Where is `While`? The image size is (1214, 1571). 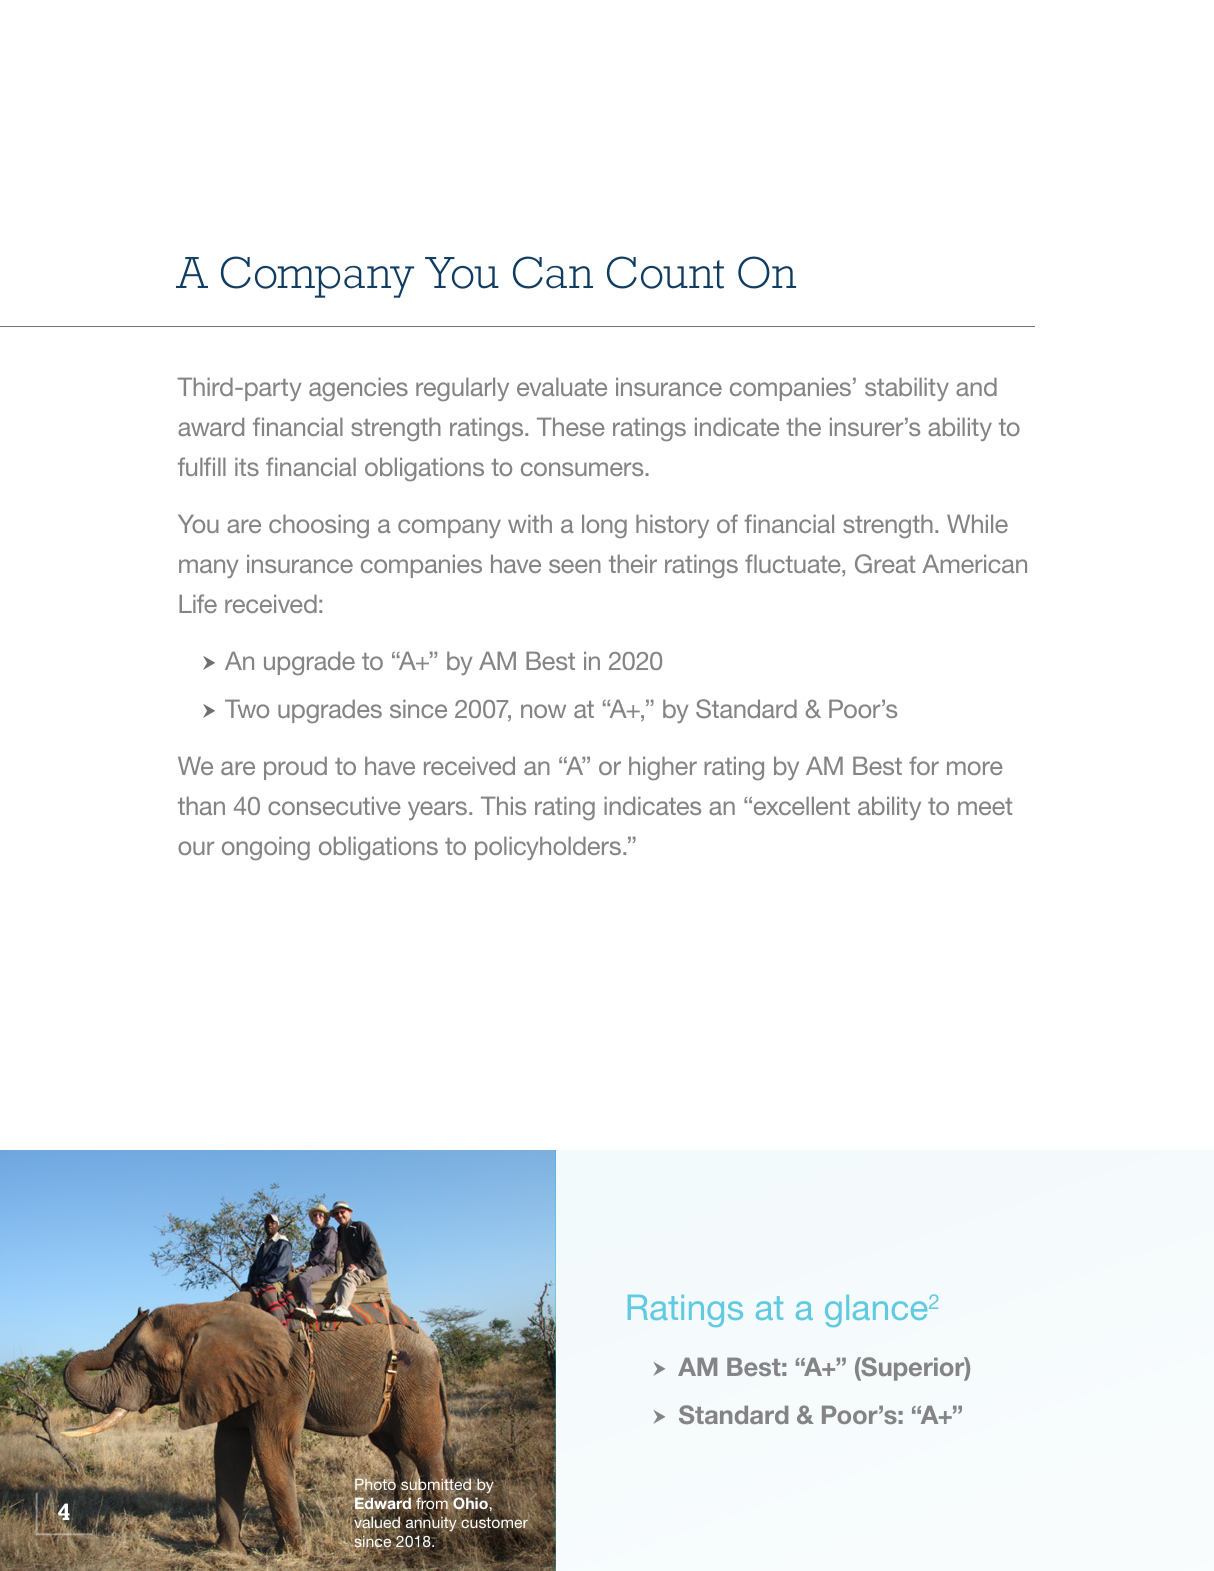
While is located at coordinates (977, 523).
